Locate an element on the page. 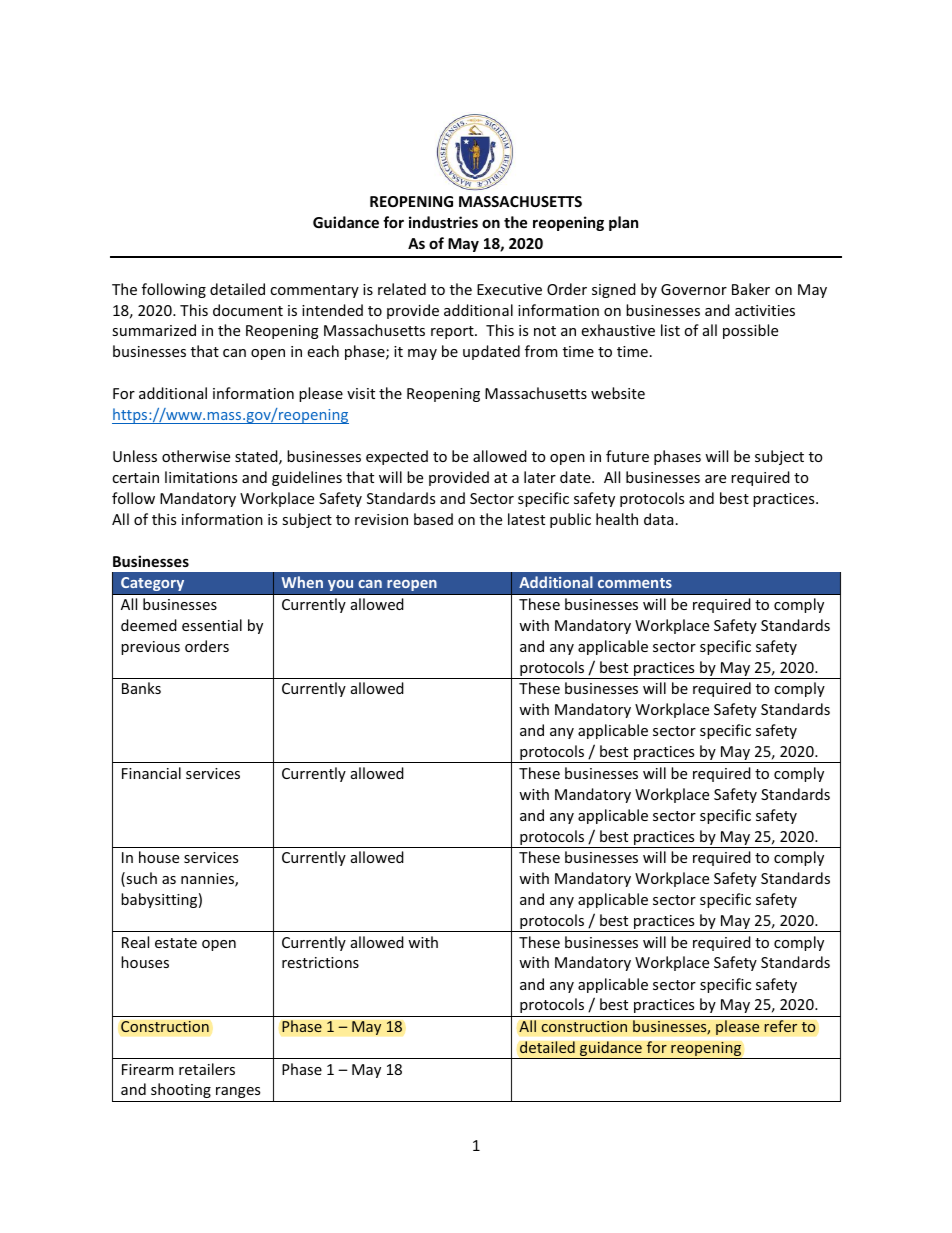 The height and width of the document is (1233, 952). document is located at coordinates (248, 310).
